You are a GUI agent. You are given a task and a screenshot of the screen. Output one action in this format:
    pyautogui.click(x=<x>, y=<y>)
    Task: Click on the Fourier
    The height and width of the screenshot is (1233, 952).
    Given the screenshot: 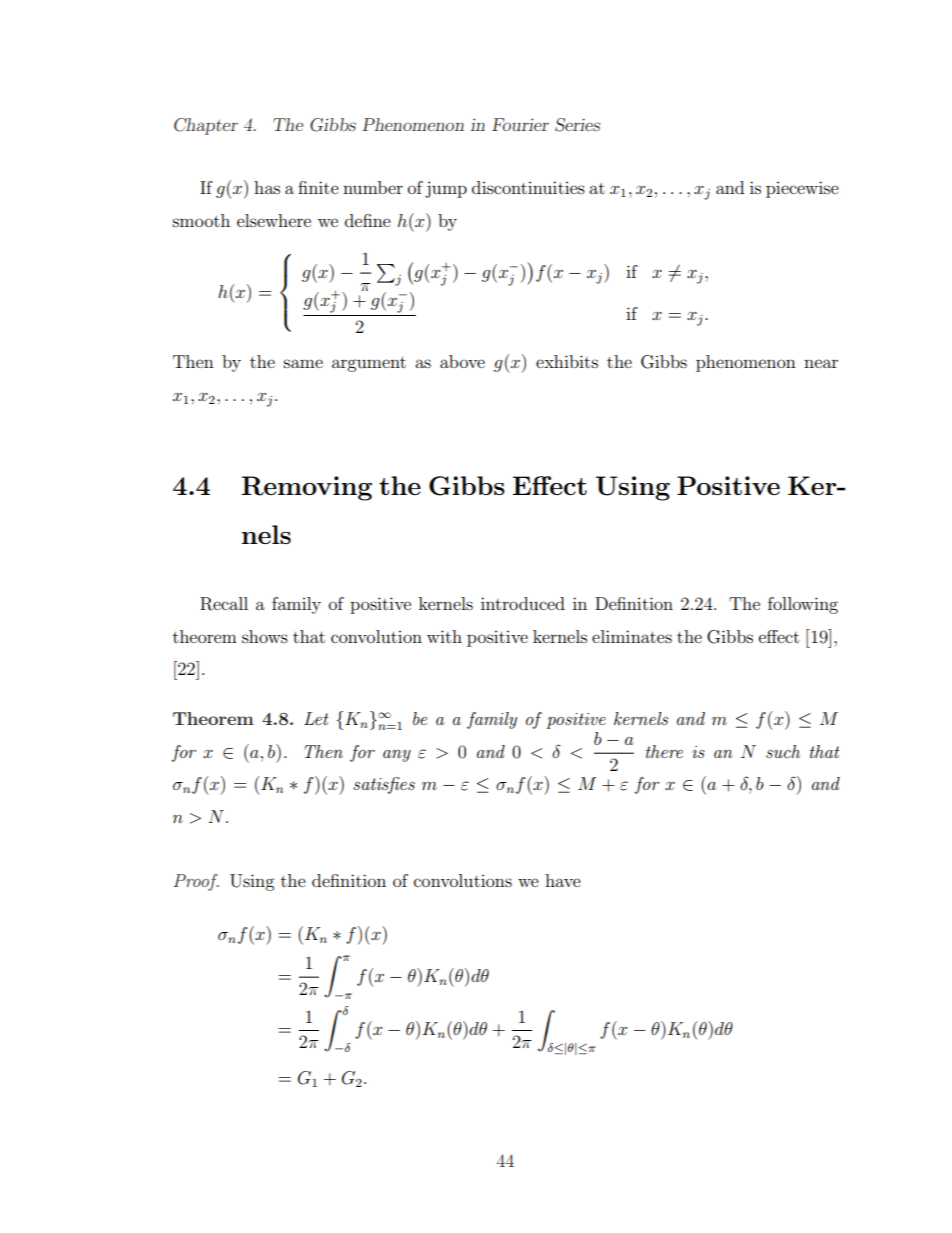 What is the action you would take?
    pyautogui.click(x=520, y=124)
